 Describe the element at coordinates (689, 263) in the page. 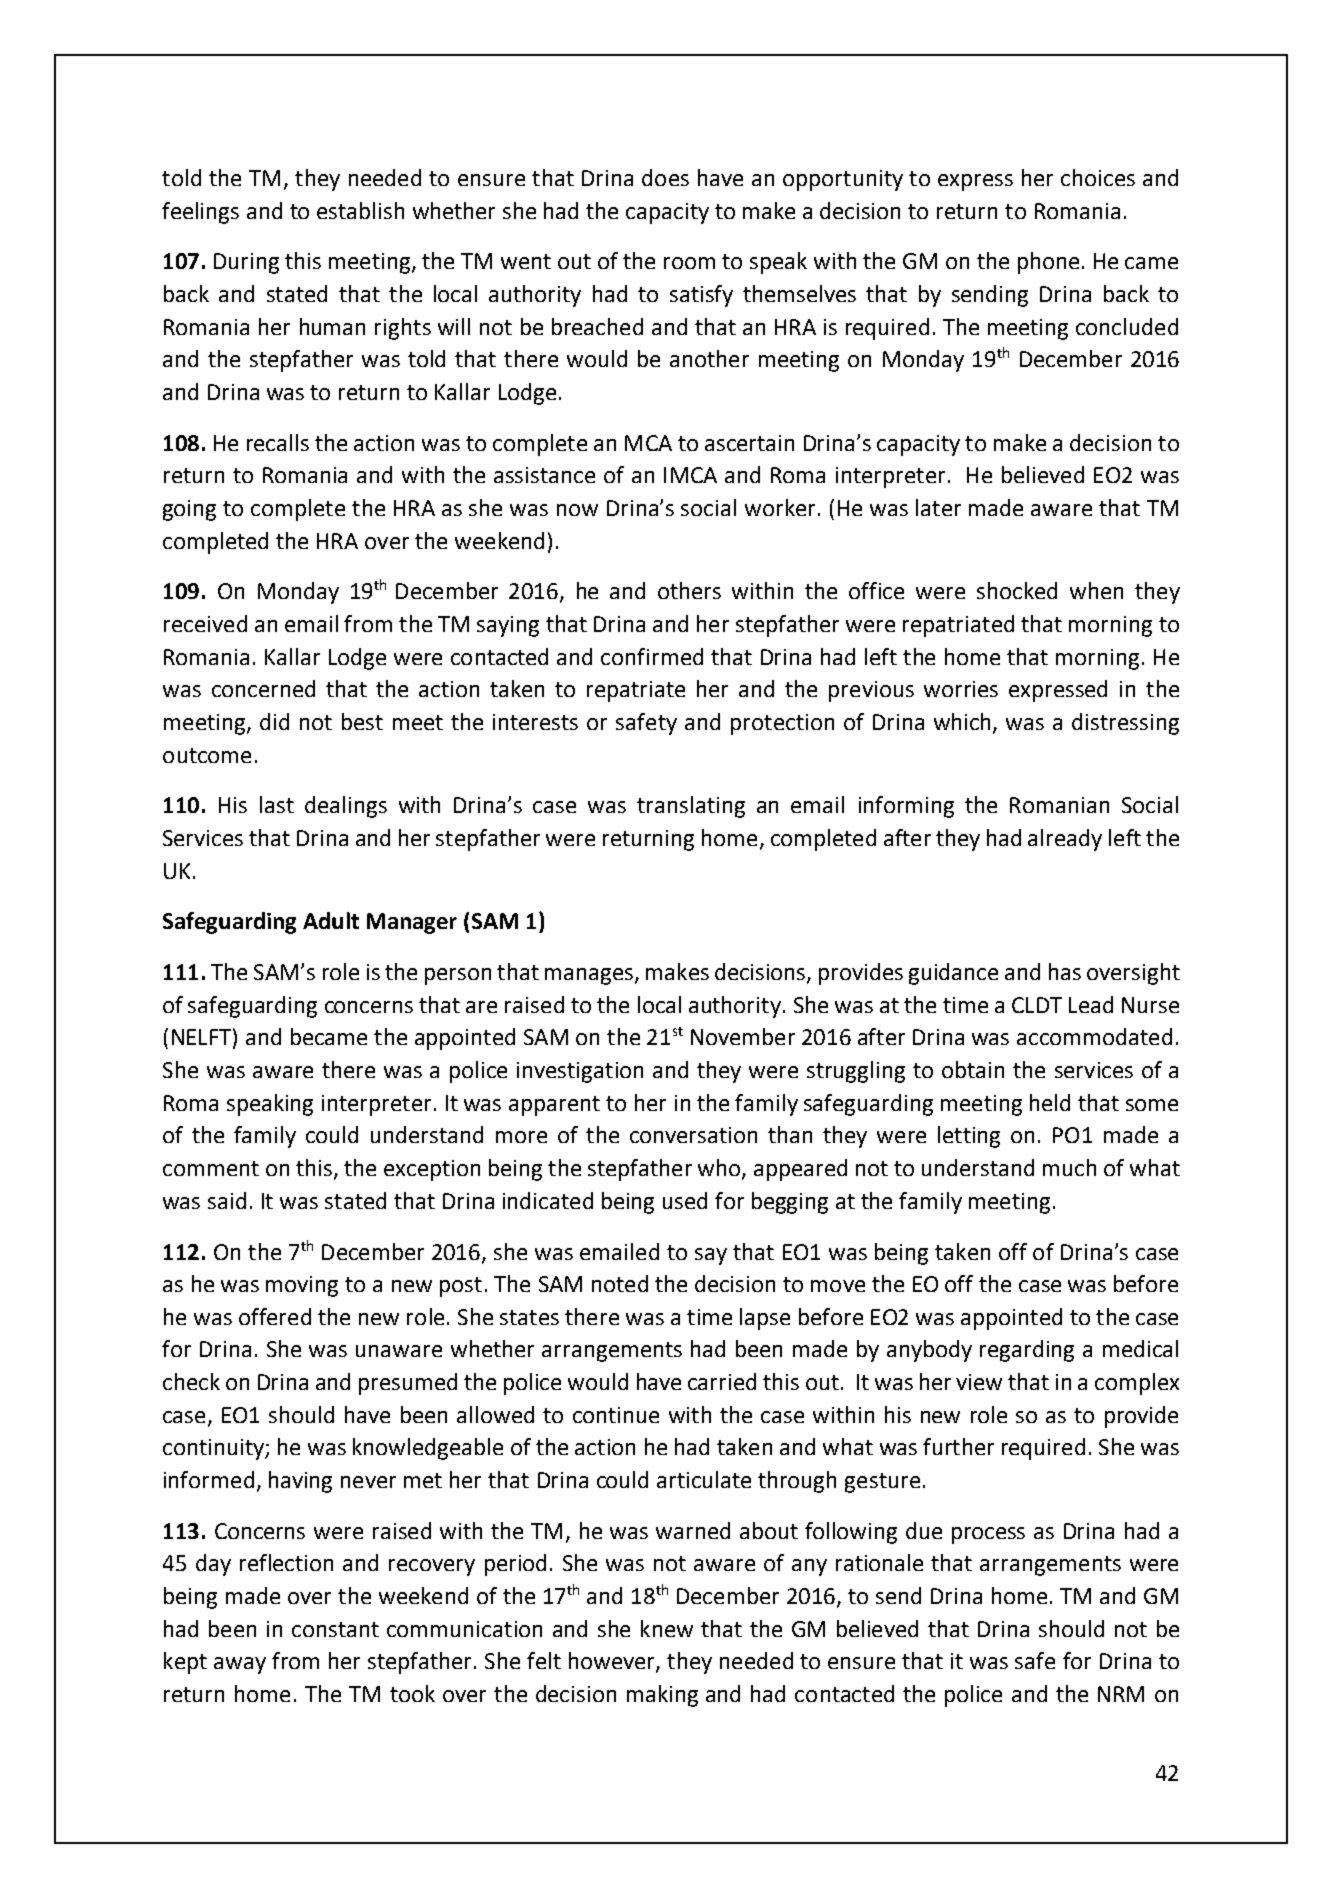

I see `room` at that location.
